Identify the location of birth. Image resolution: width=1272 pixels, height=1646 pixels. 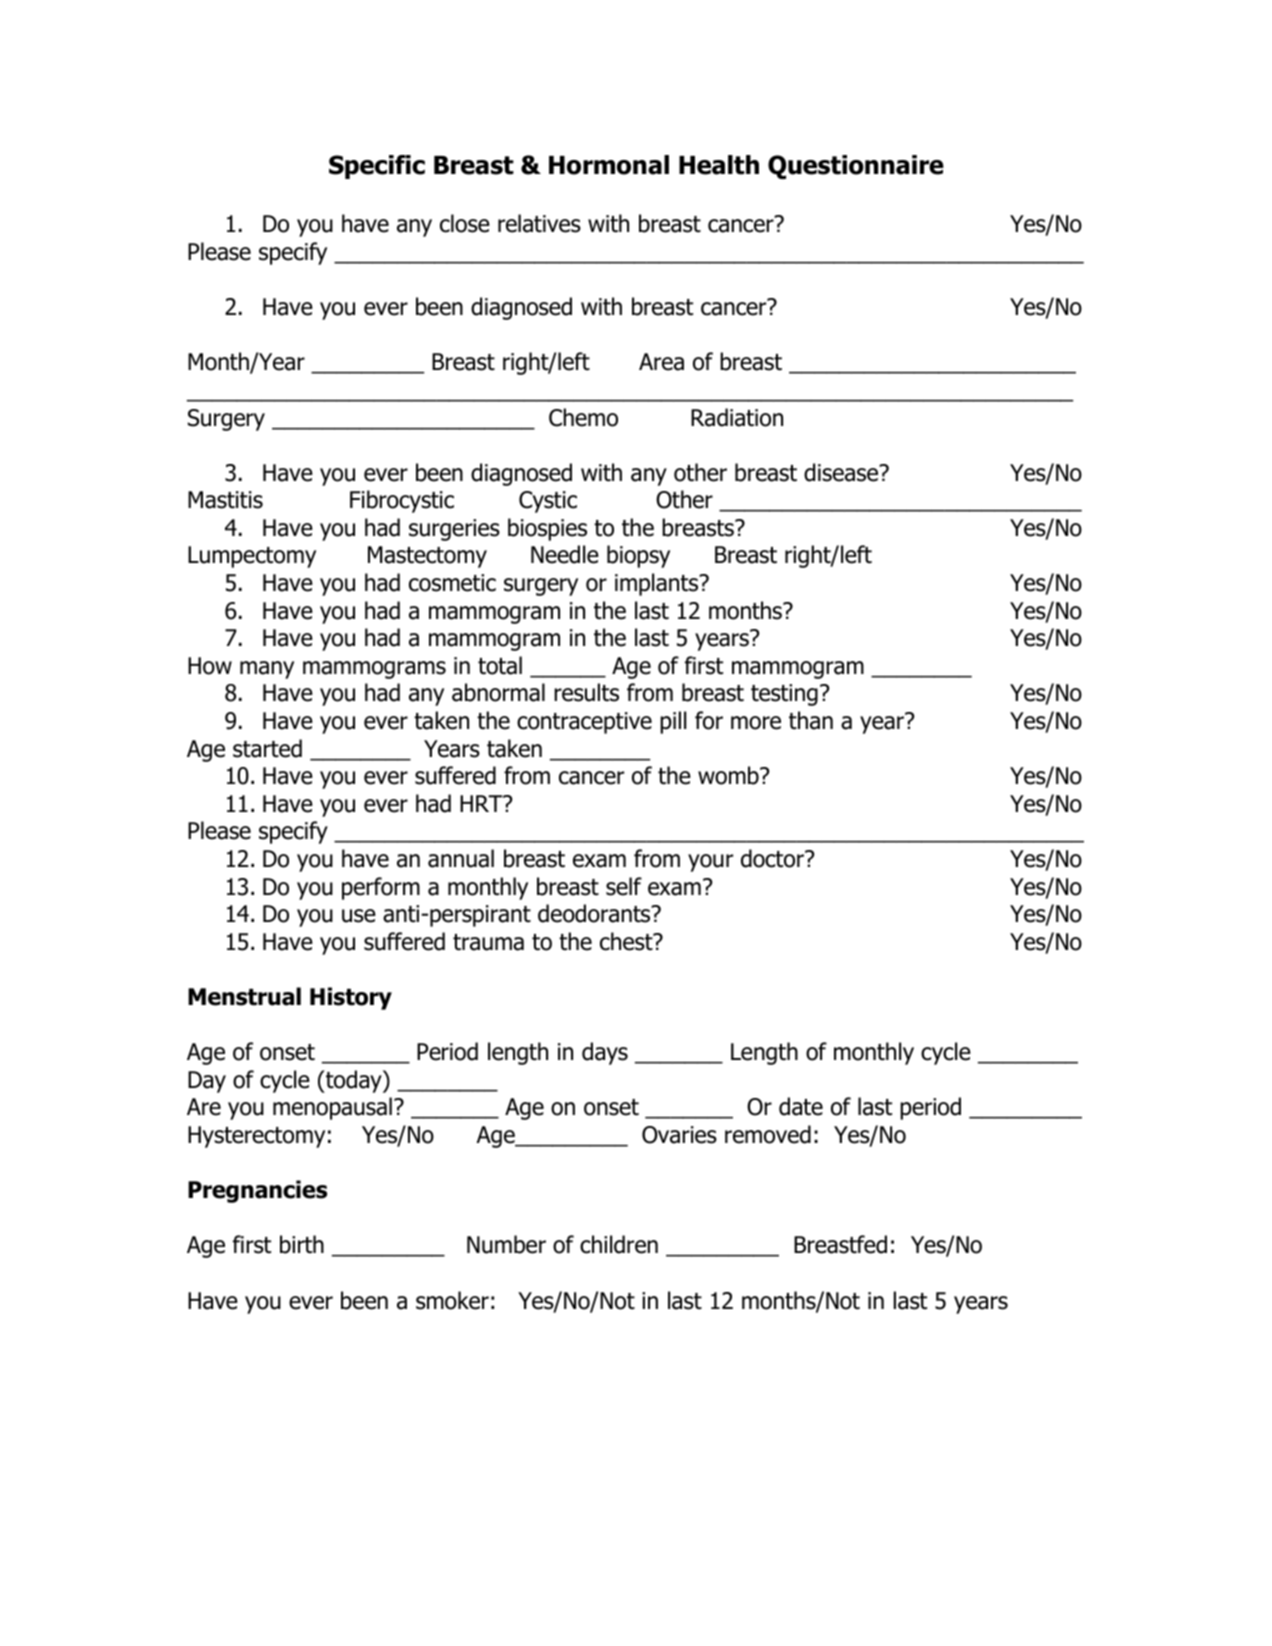
(302, 1244).
